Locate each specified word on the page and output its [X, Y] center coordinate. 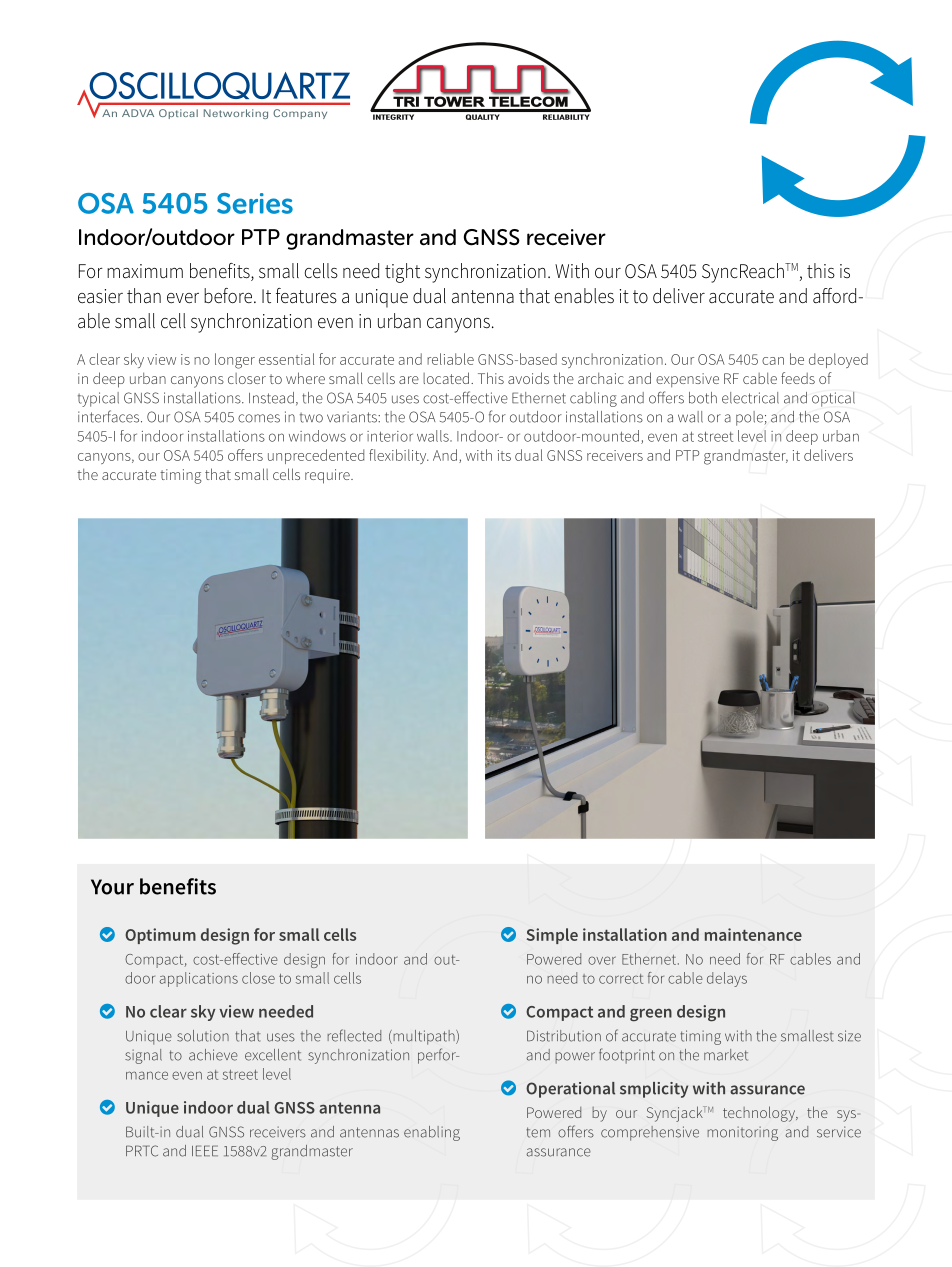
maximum [145, 271]
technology [760, 1114]
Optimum [160, 936]
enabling [432, 1133]
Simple [552, 936]
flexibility [399, 456]
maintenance [753, 934]
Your [112, 887]
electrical [750, 398]
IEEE [205, 1150]
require [328, 476]
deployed [838, 360]
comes [259, 418]
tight [402, 273]
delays [727, 979]
